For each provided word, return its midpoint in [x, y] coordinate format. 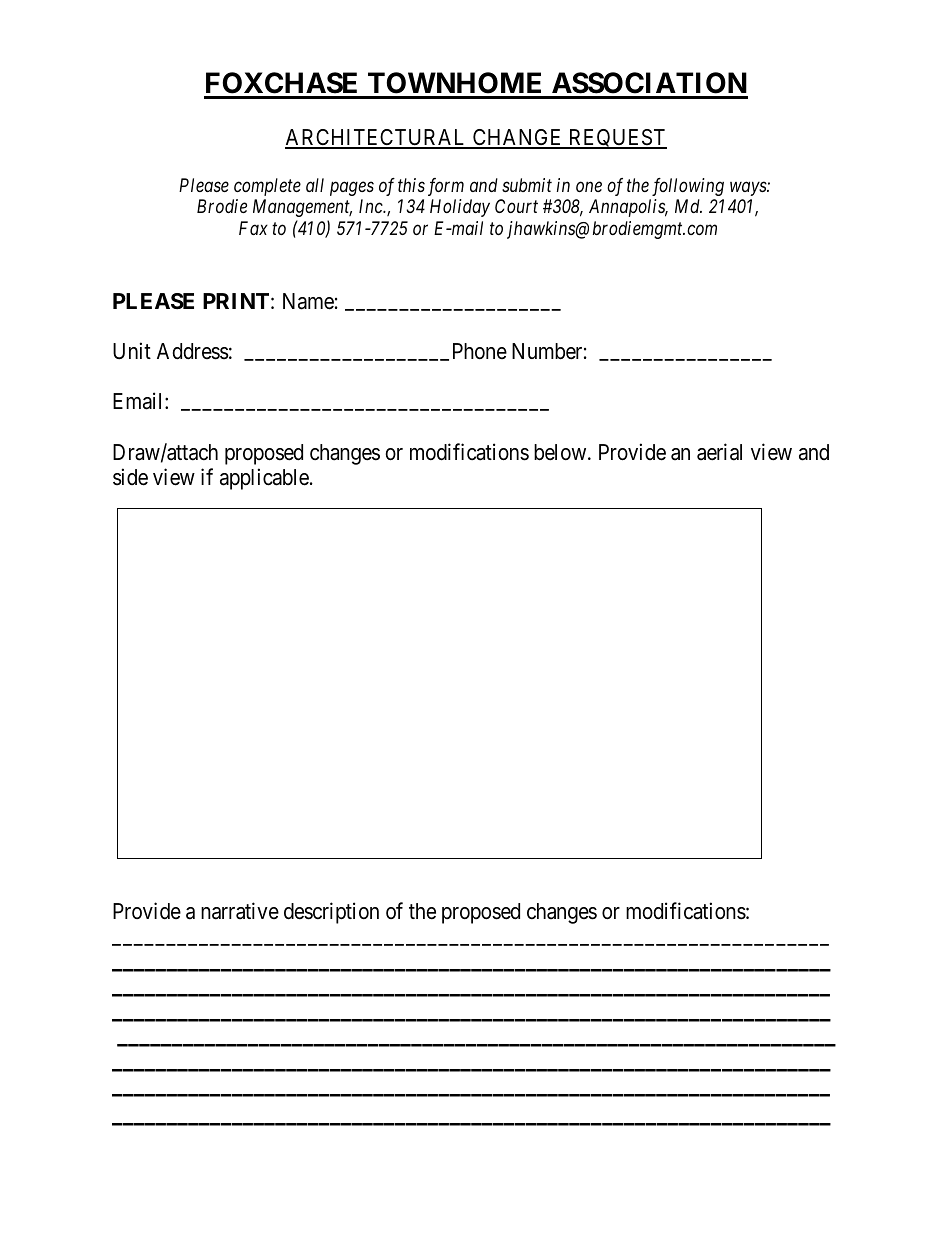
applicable [264, 479]
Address [193, 351]
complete [267, 187]
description [331, 913]
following [688, 187]
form [446, 187]
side [130, 477]
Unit [132, 351]
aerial [719, 452]
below [561, 452]
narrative [240, 911]
